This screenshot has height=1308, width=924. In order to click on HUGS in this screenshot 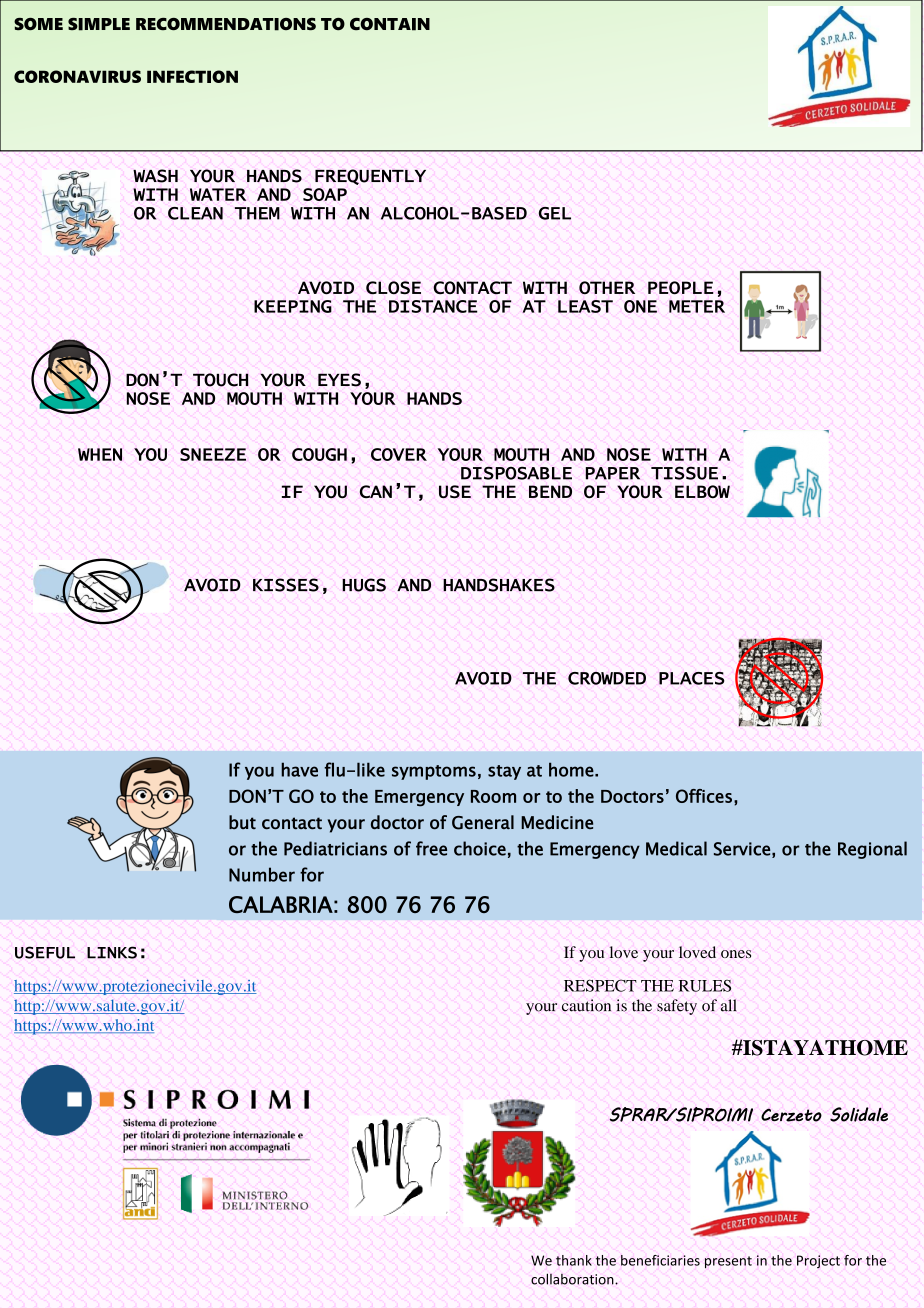, I will do `click(364, 585)`.
